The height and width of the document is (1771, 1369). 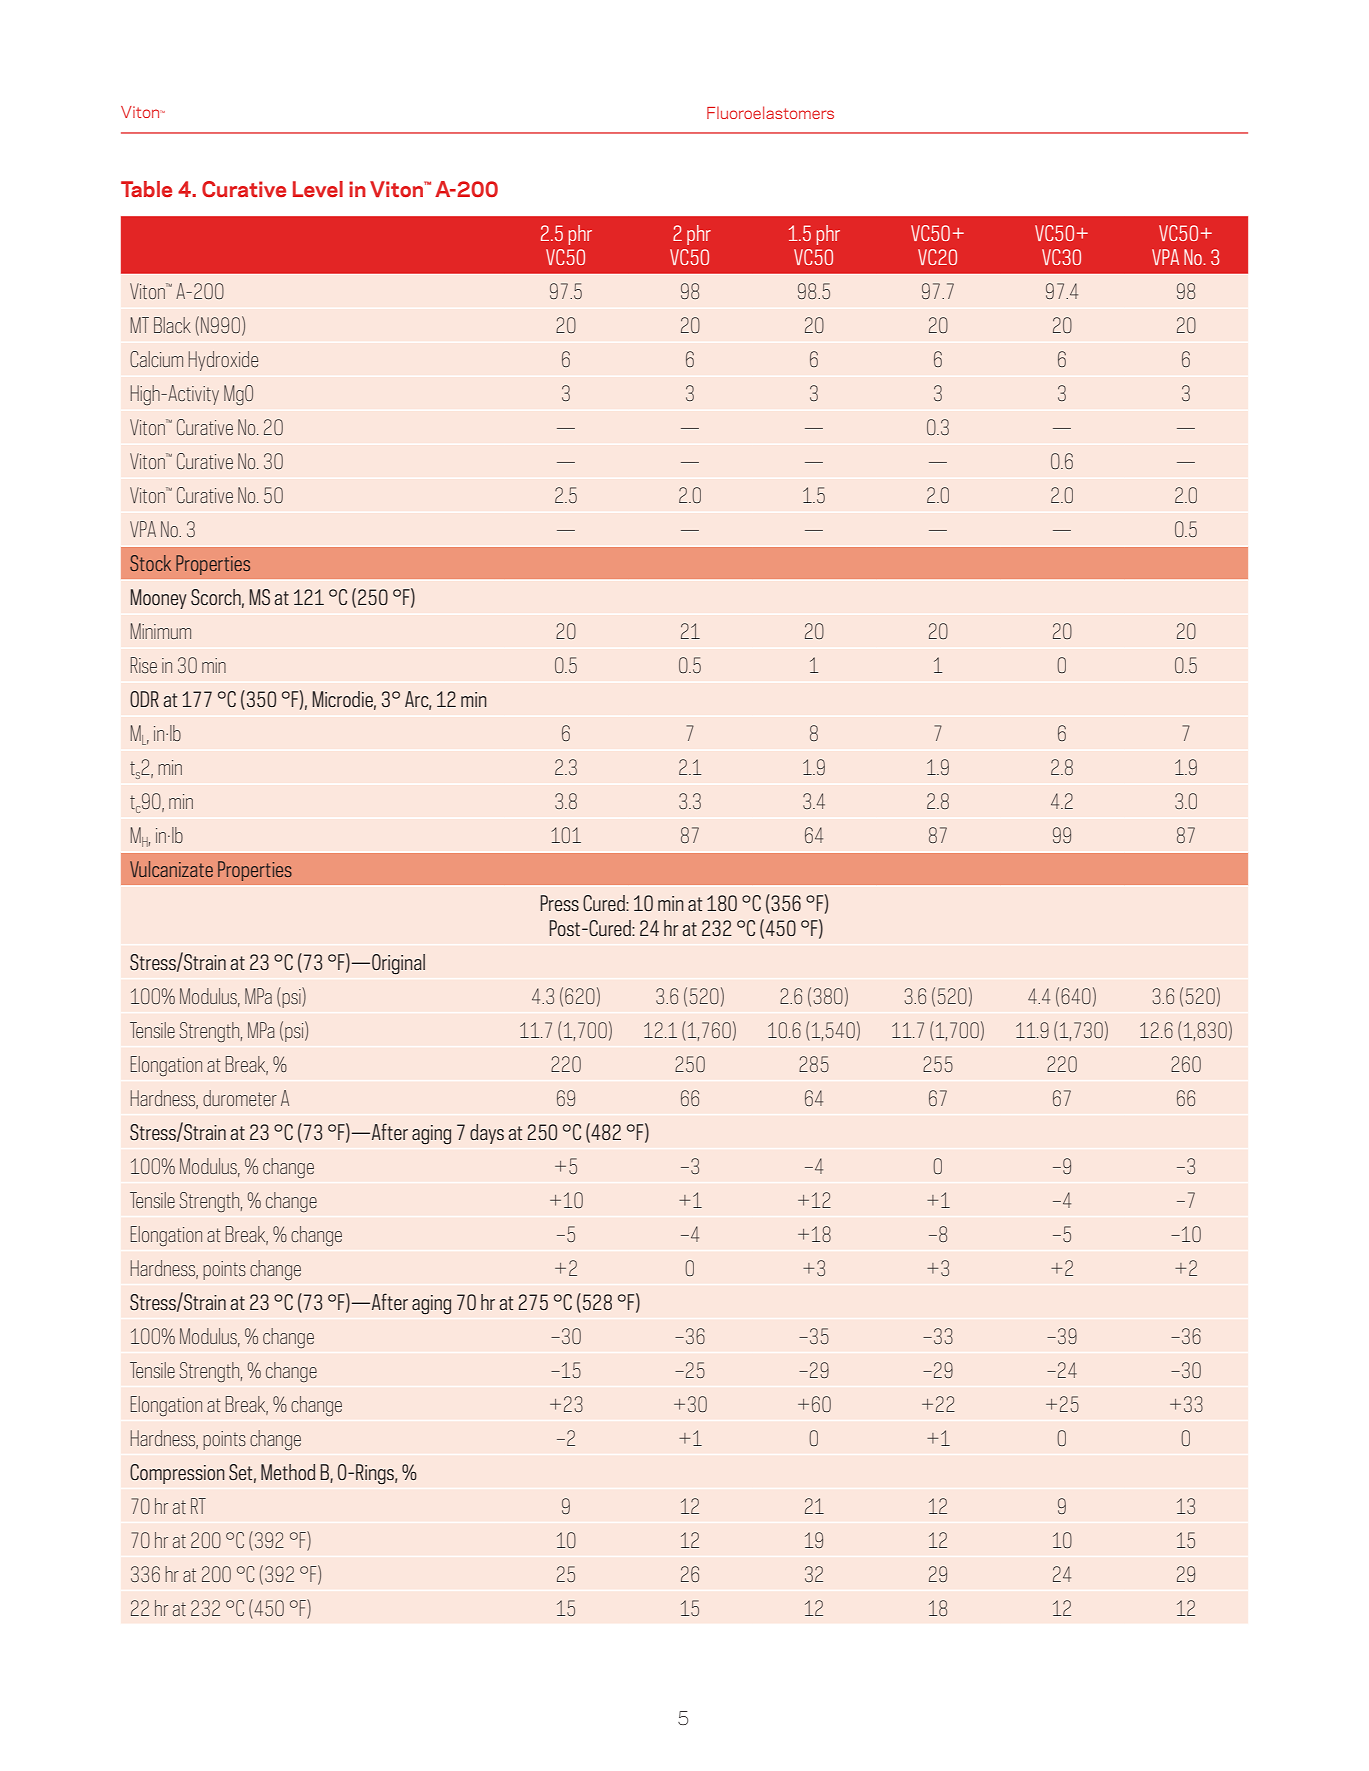 What do you see at coordinates (223, 361) in the document?
I see `Hydroxide` at bounding box center [223, 361].
